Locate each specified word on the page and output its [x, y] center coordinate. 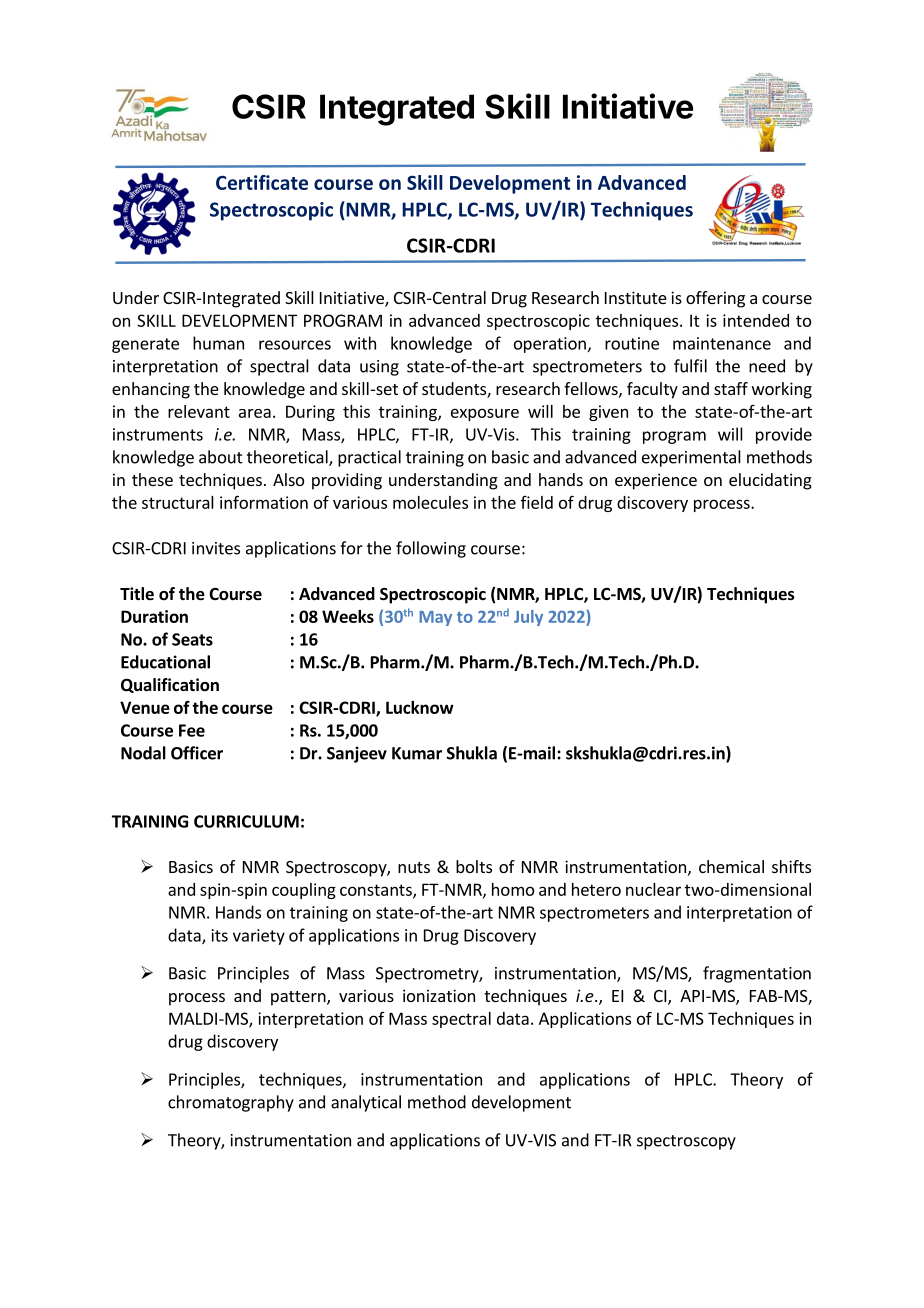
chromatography [231, 1103]
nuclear [653, 889]
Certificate [262, 182]
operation [550, 345]
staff [731, 388]
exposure [485, 414]
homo [513, 889]
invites [216, 548]
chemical [731, 866]
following [431, 549]
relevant [199, 411]
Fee [192, 730]
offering [715, 299]
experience [656, 481]
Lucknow [420, 707]
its [220, 935]
